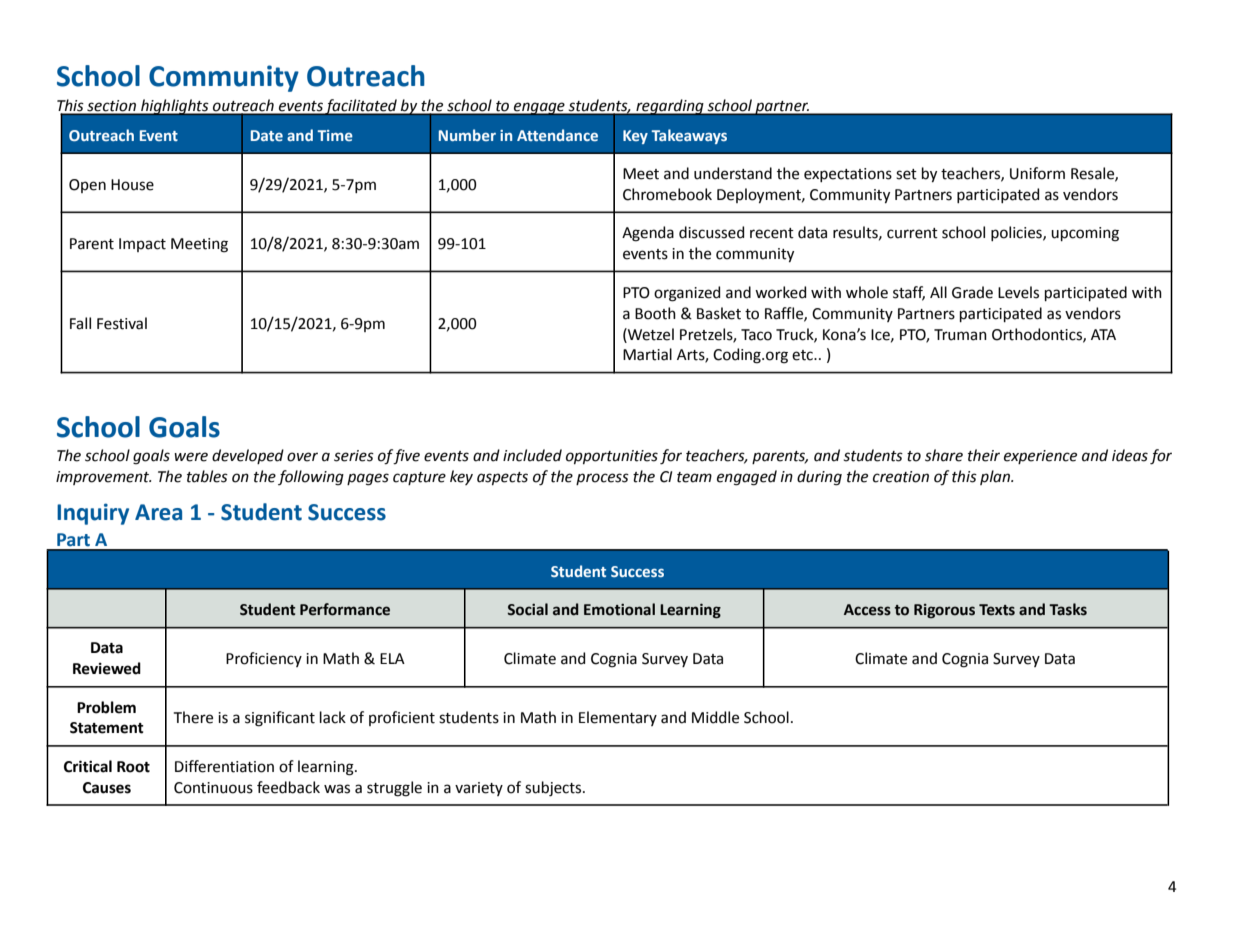 The image size is (1233, 952). I want to click on Attendance, so click(557, 135).
